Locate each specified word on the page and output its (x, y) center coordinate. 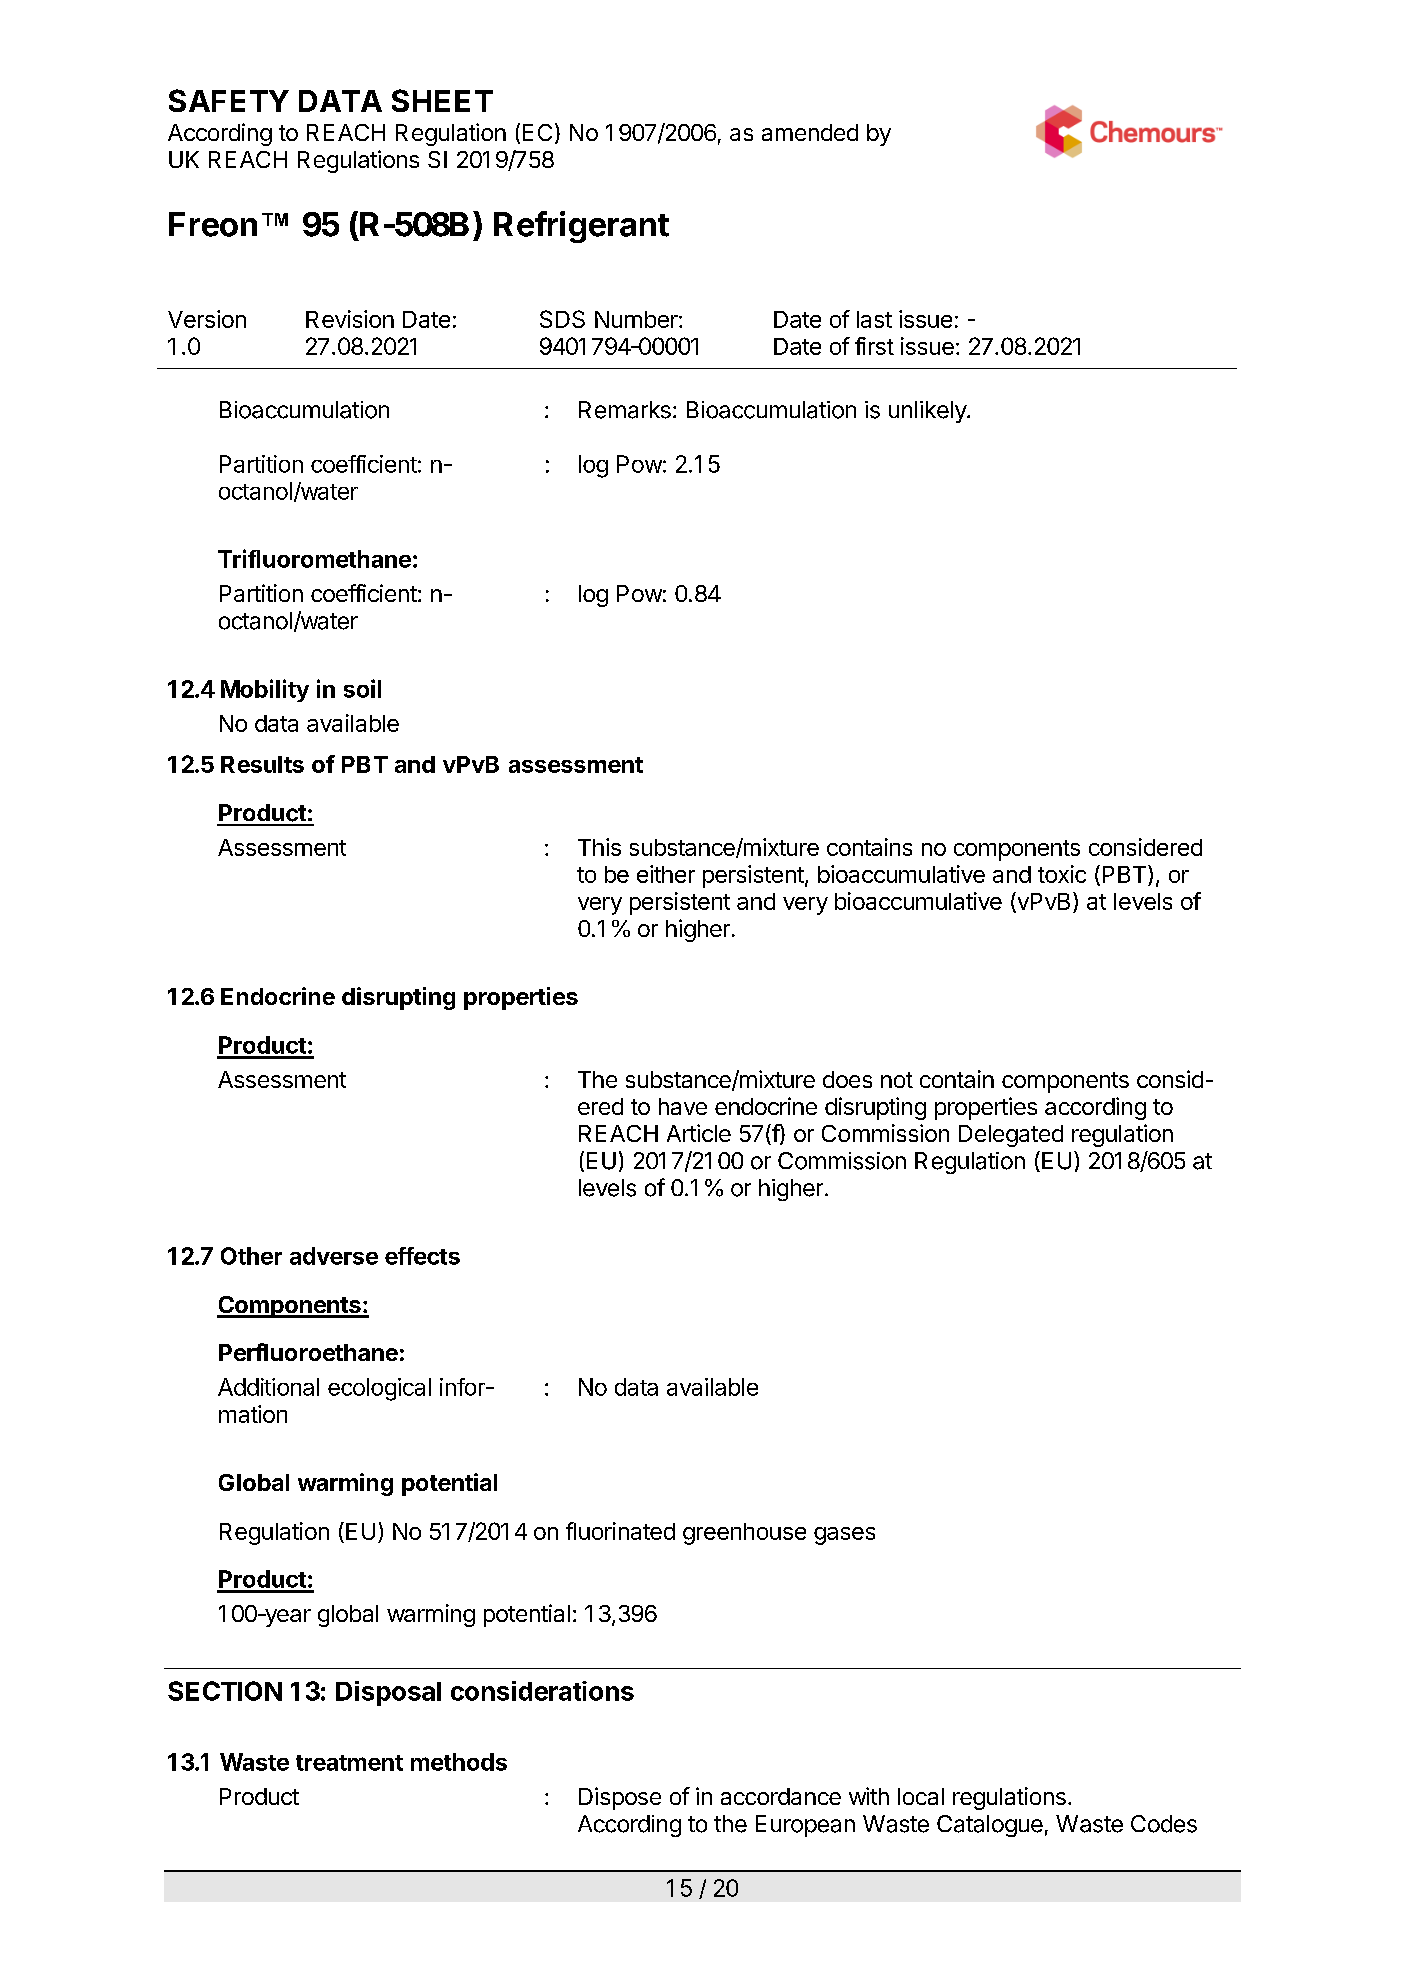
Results (262, 764)
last (874, 319)
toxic (1062, 874)
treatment (349, 1763)
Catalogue (990, 1826)
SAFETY (229, 100)
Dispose (620, 1798)
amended (810, 132)
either (666, 874)
